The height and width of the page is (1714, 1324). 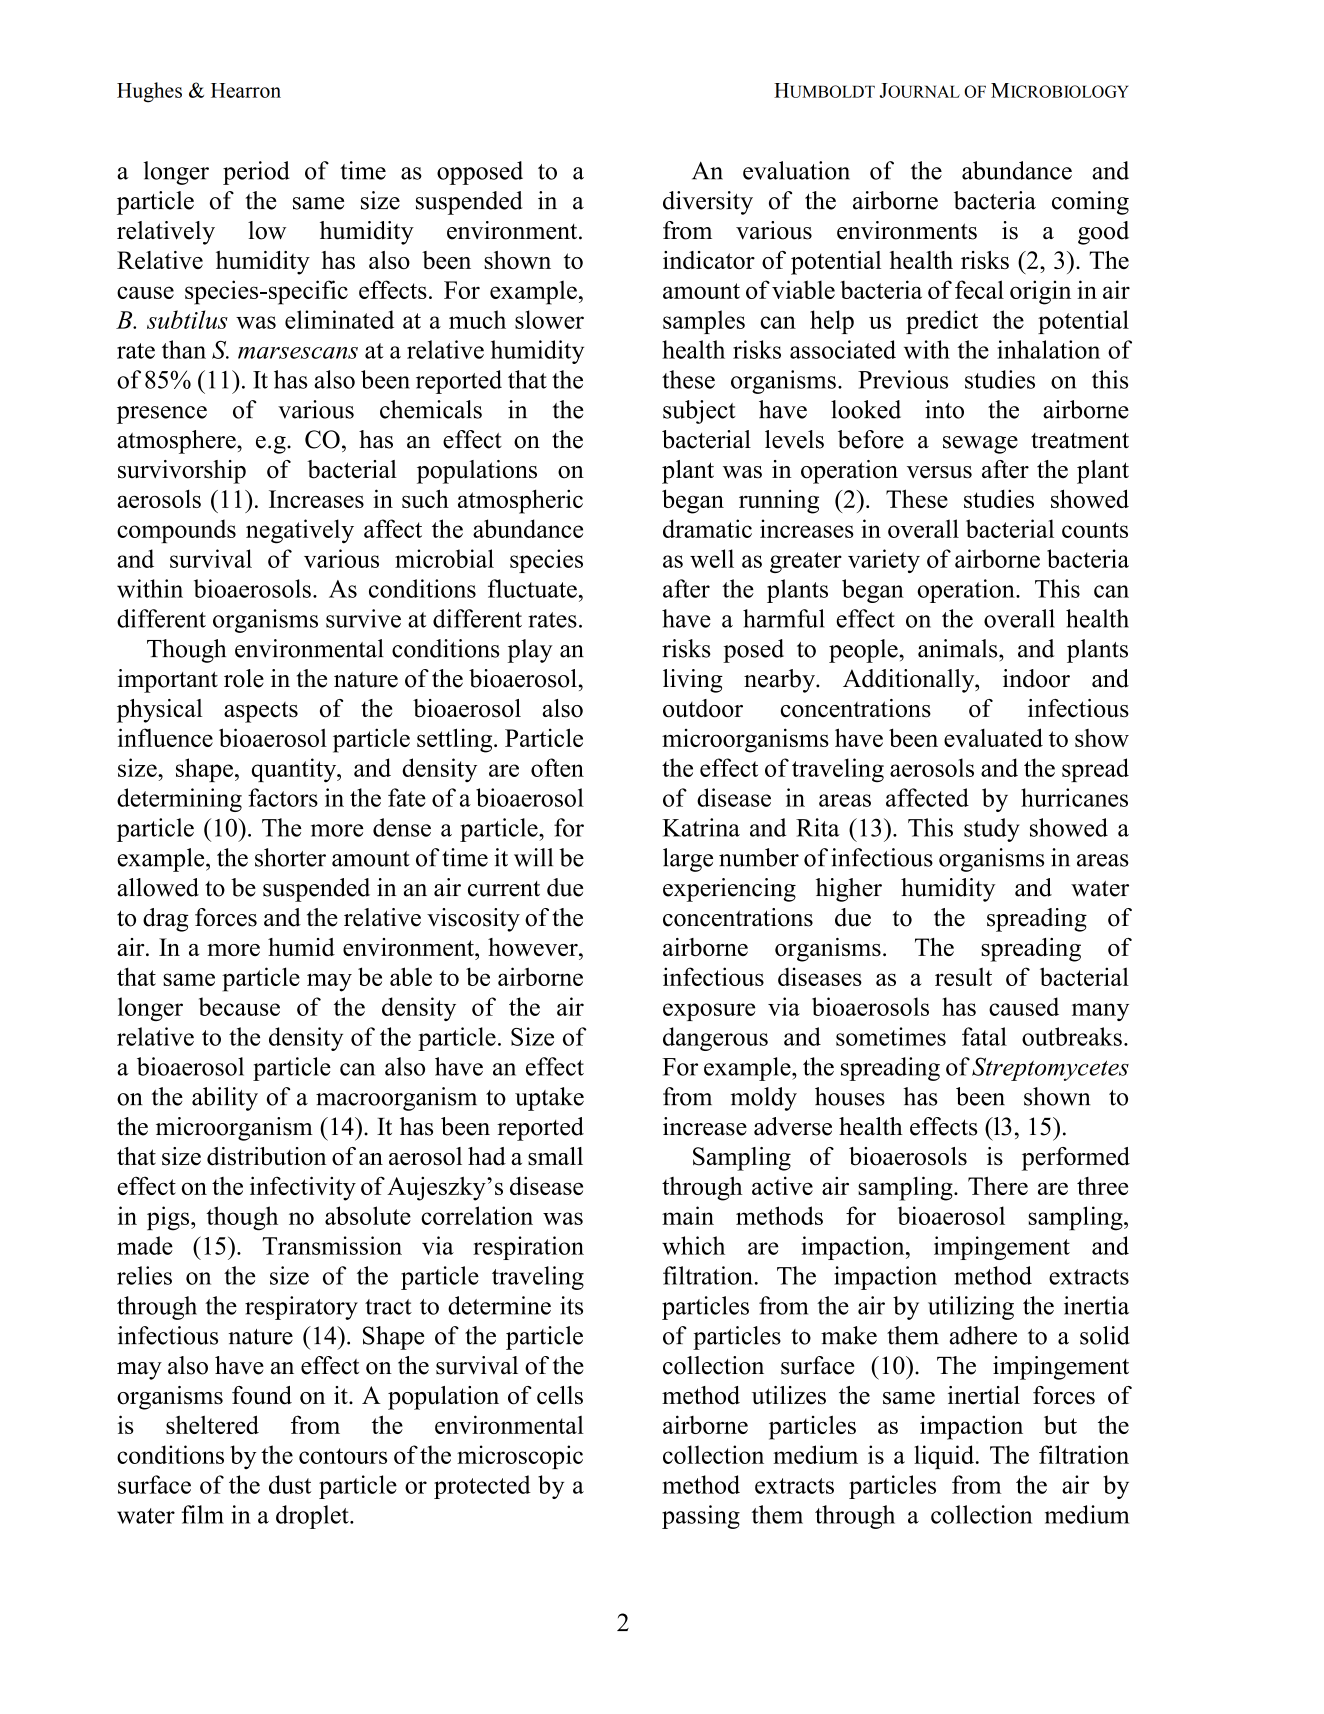 What do you see at coordinates (992, 830) in the page?
I see `study` at bounding box center [992, 830].
